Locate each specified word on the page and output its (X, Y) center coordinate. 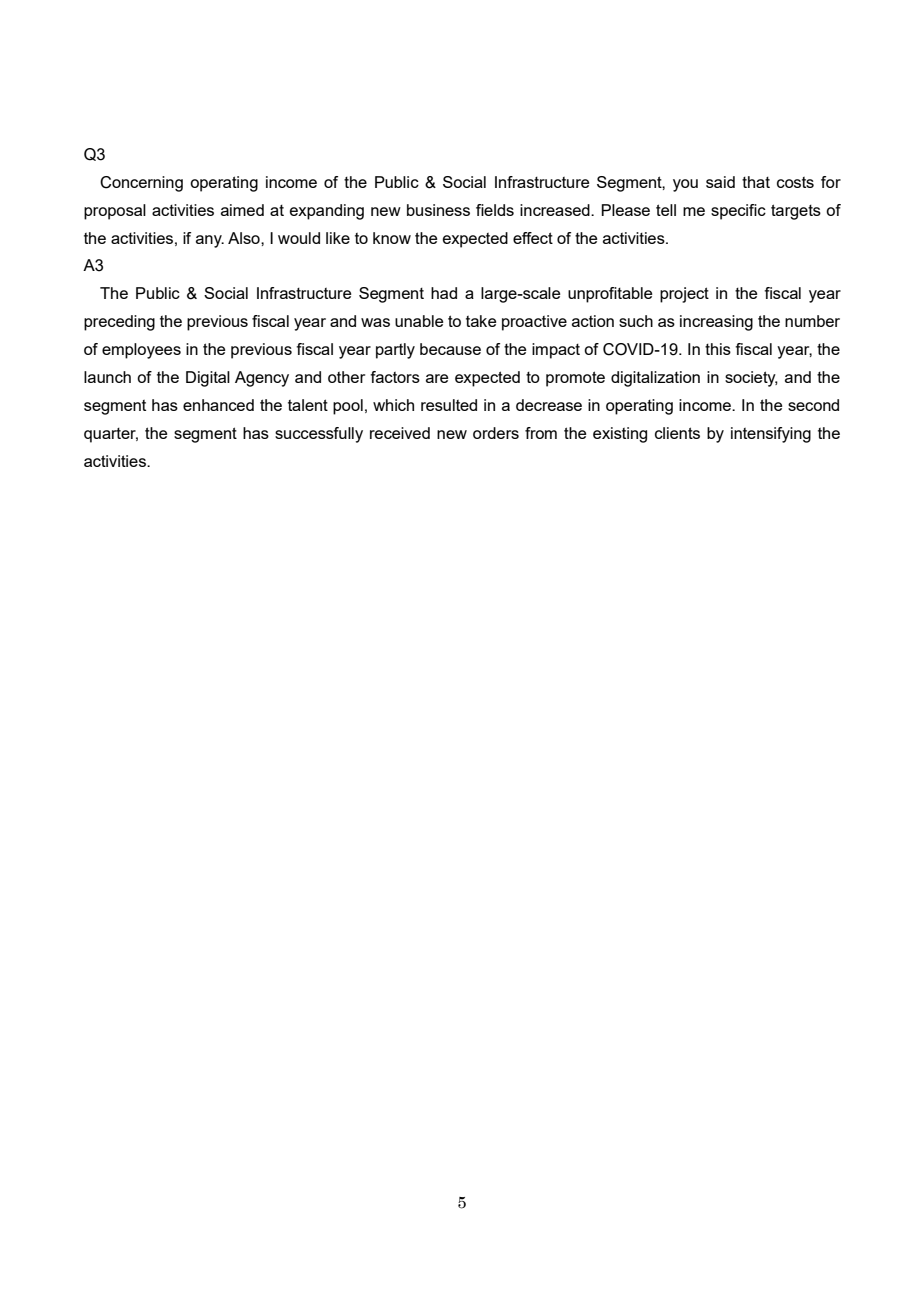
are (437, 378)
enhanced (218, 405)
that (756, 182)
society (751, 379)
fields (495, 210)
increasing (716, 323)
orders (496, 433)
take (481, 321)
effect (533, 238)
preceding (119, 323)
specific (738, 212)
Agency (262, 379)
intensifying (771, 435)
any (210, 241)
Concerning (141, 184)
